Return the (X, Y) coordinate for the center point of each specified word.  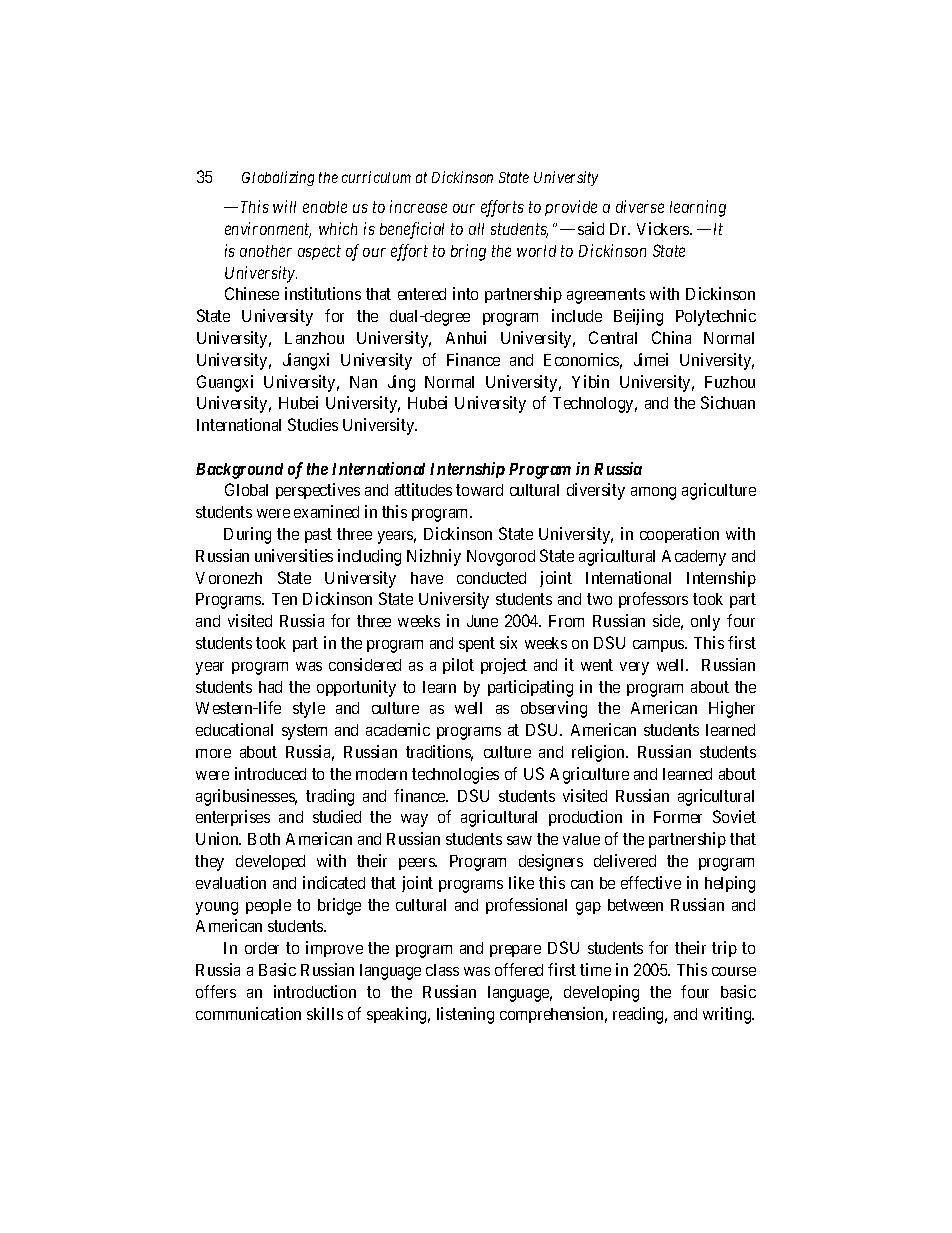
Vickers (664, 228)
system (304, 732)
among (653, 493)
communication (248, 1013)
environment (268, 230)
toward (479, 490)
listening (465, 1015)
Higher (732, 709)
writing (728, 1015)
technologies (455, 775)
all (476, 229)
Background (239, 471)
